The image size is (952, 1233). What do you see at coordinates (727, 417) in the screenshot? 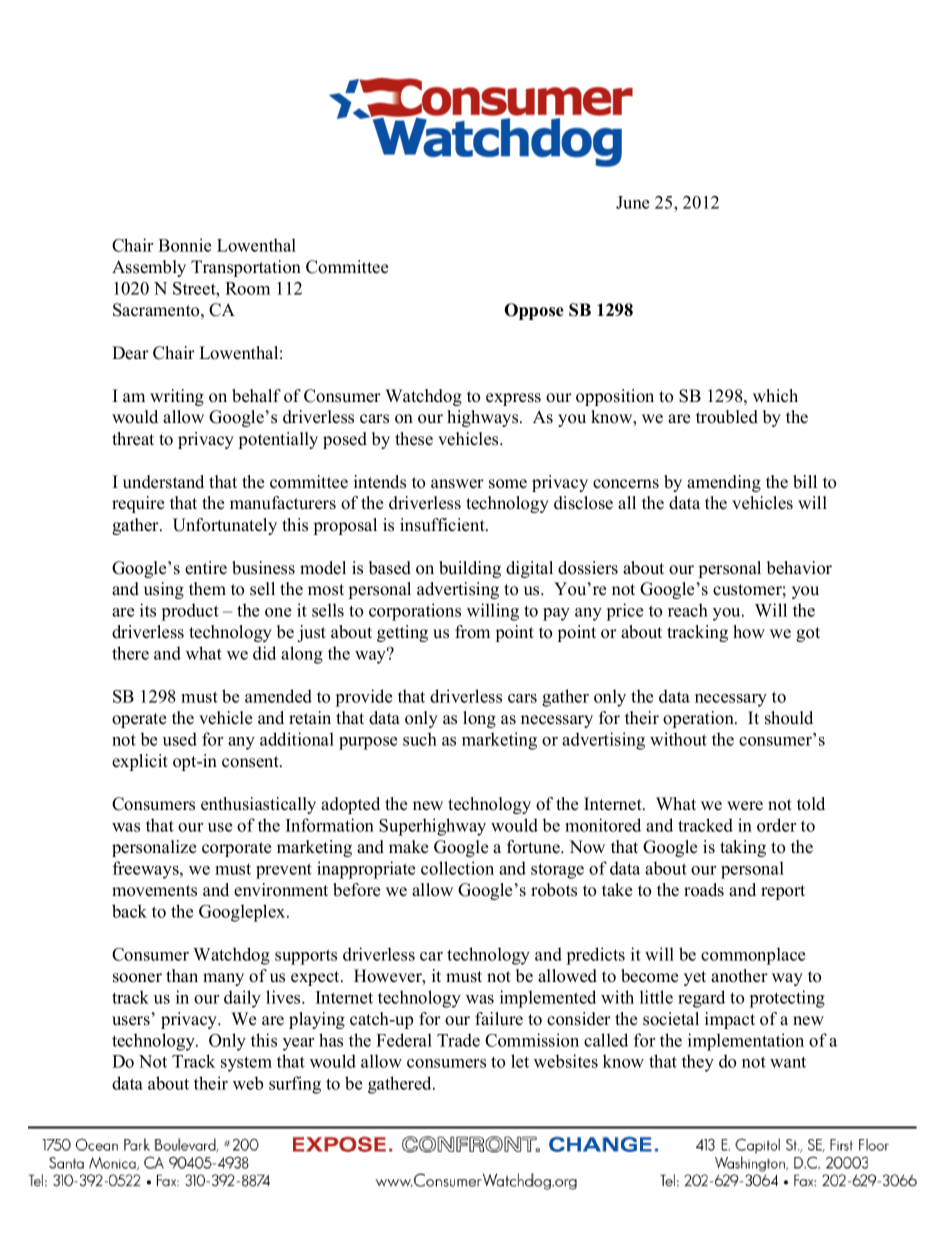
I see `troubled` at bounding box center [727, 417].
